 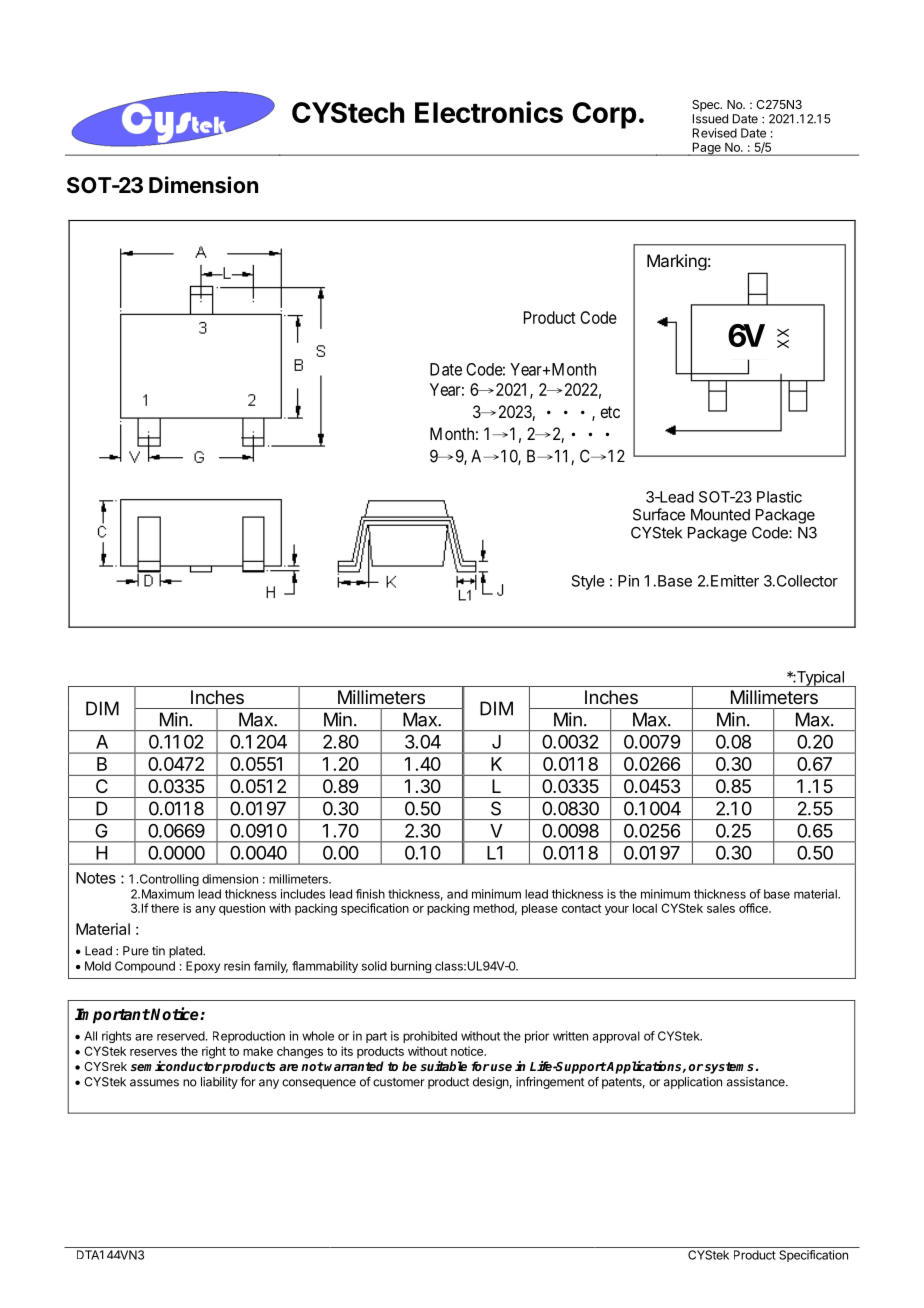 What do you see at coordinates (706, 149) in the page?
I see `Page` at bounding box center [706, 149].
